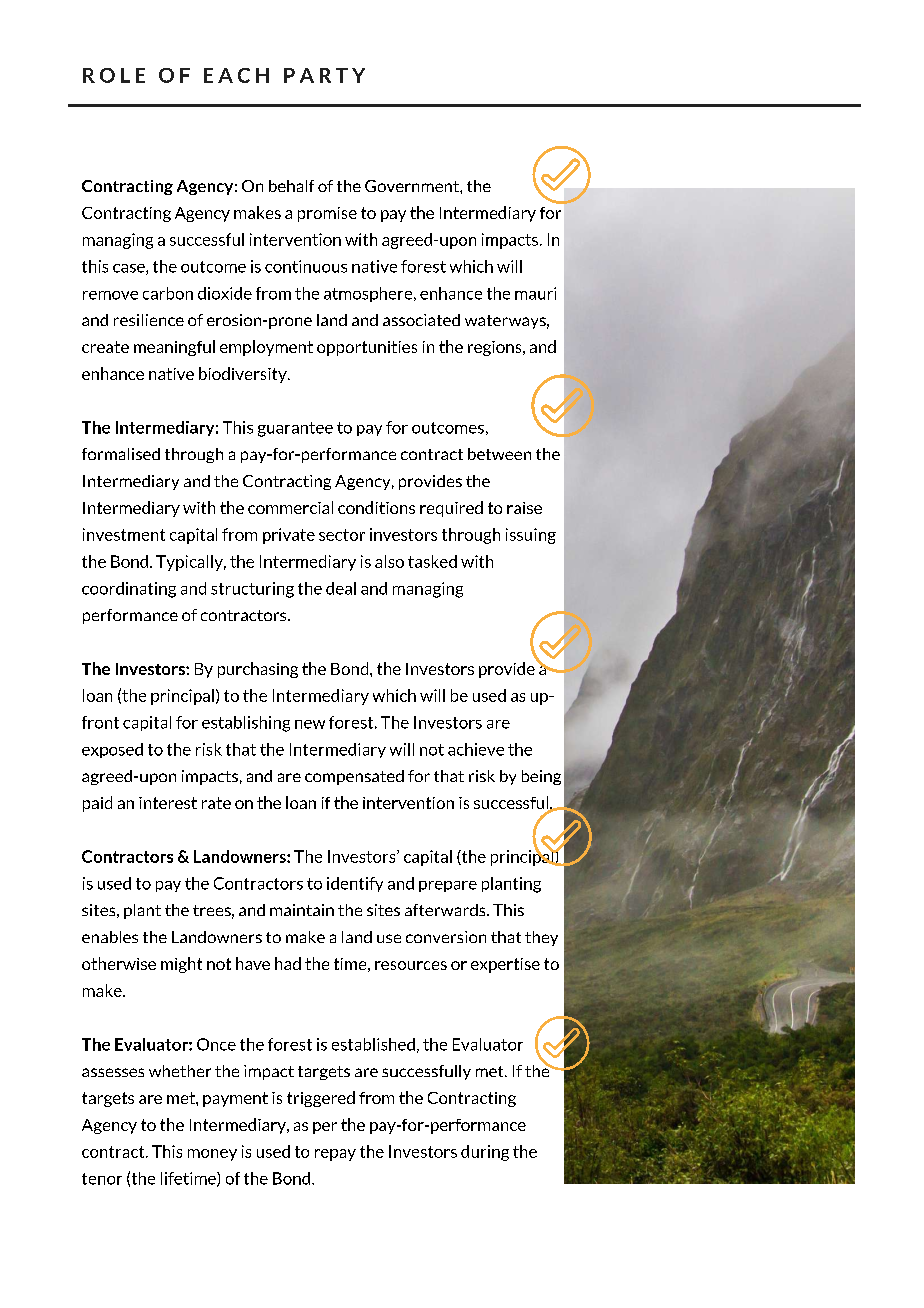 The image size is (924, 1308). What do you see at coordinates (327, 214) in the image?
I see `promise` at bounding box center [327, 214].
